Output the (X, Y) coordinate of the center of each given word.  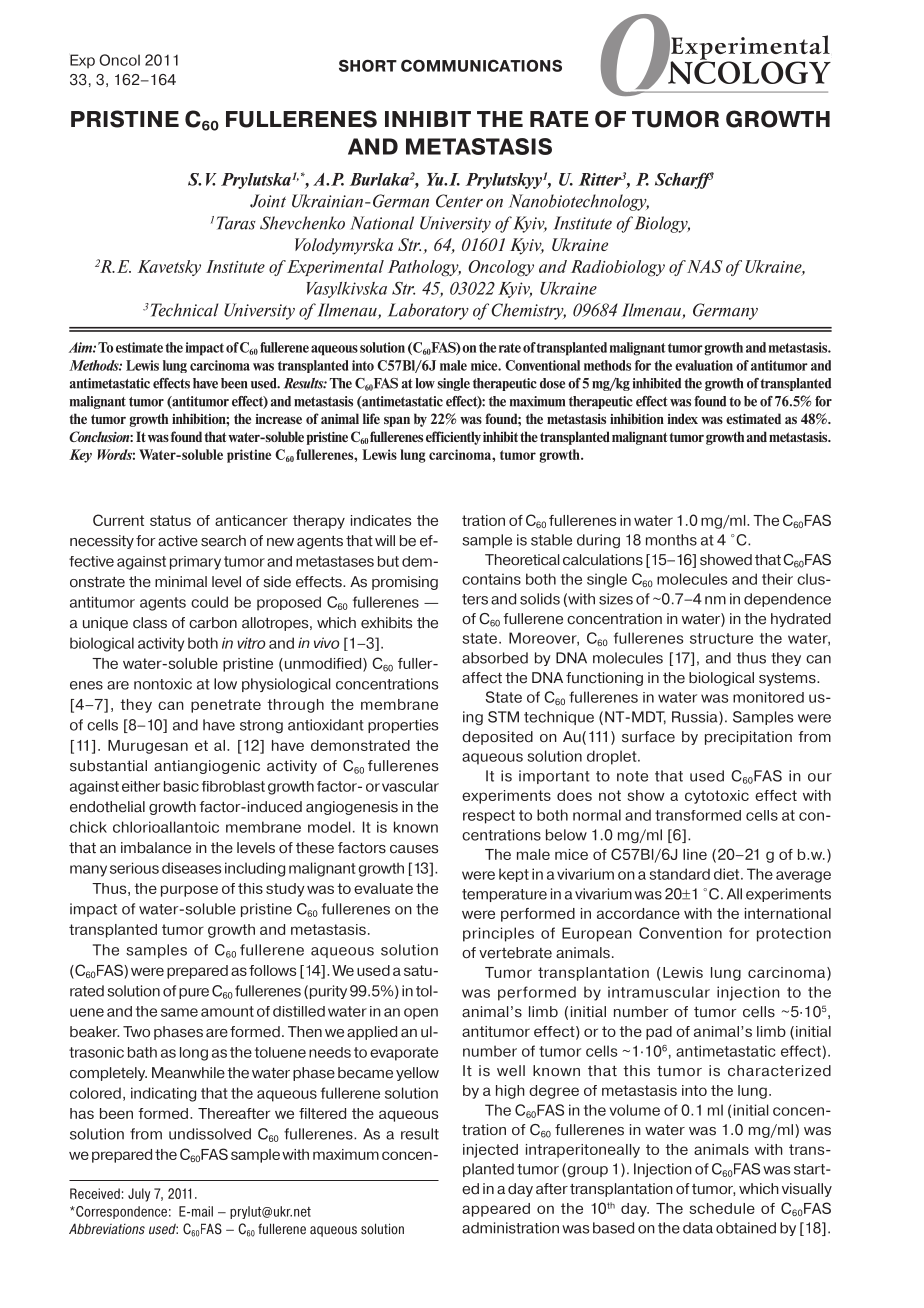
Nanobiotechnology (579, 202)
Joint (268, 201)
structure (721, 638)
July (139, 1195)
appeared (496, 1210)
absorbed (495, 658)
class (150, 623)
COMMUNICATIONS (481, 65)
